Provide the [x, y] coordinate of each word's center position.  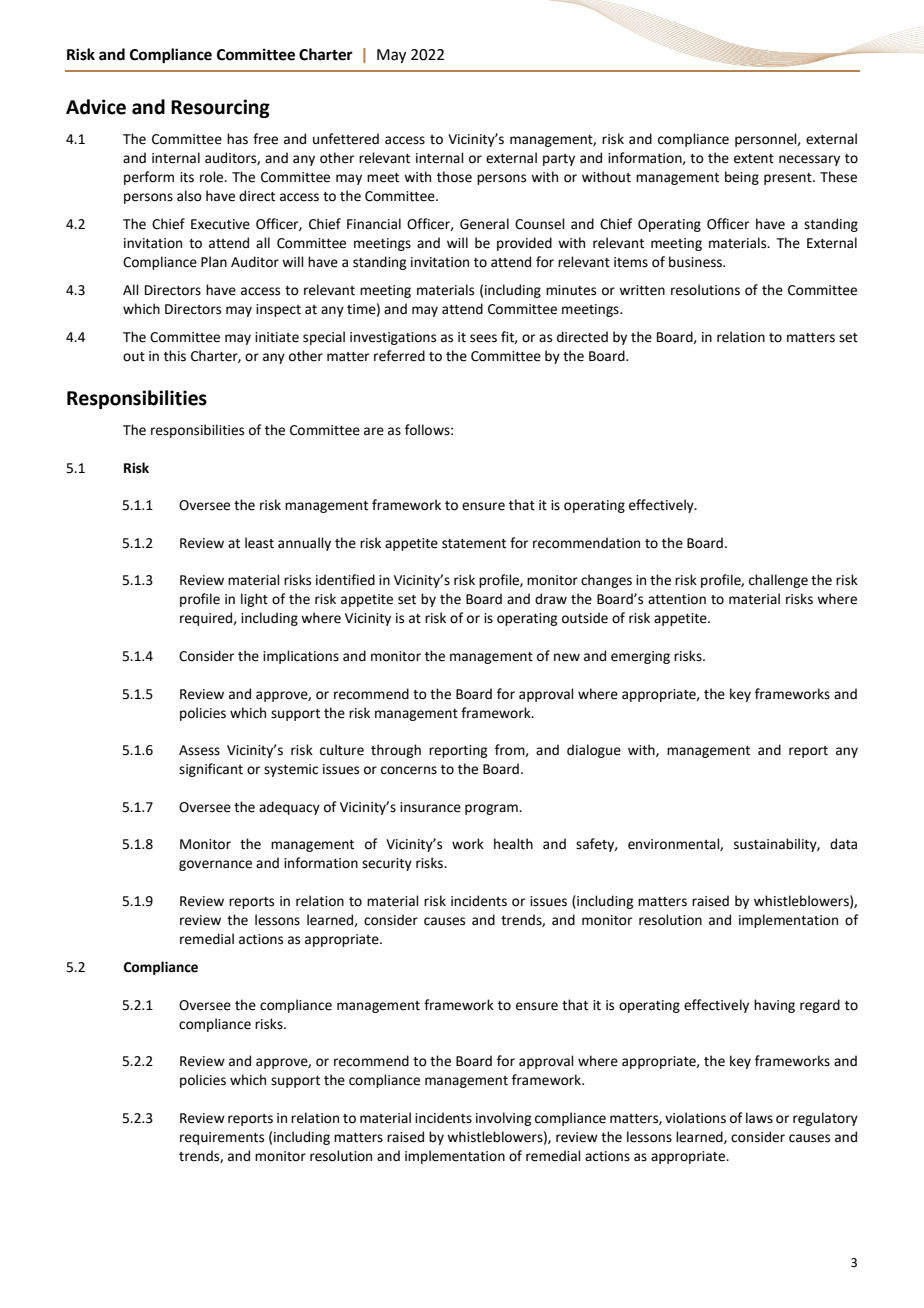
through [396, 751]
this [175, 356]
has [237, 139]
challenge [778, 581]
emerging [640, 657]
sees [483, 338]
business [696, 262]
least [259, 543]
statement [474, 544]
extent [754, 159]
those [454, 177]
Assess [199, 750]
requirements [222, 1138]
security [387, 864]
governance [215, 865]
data [843, 844]
